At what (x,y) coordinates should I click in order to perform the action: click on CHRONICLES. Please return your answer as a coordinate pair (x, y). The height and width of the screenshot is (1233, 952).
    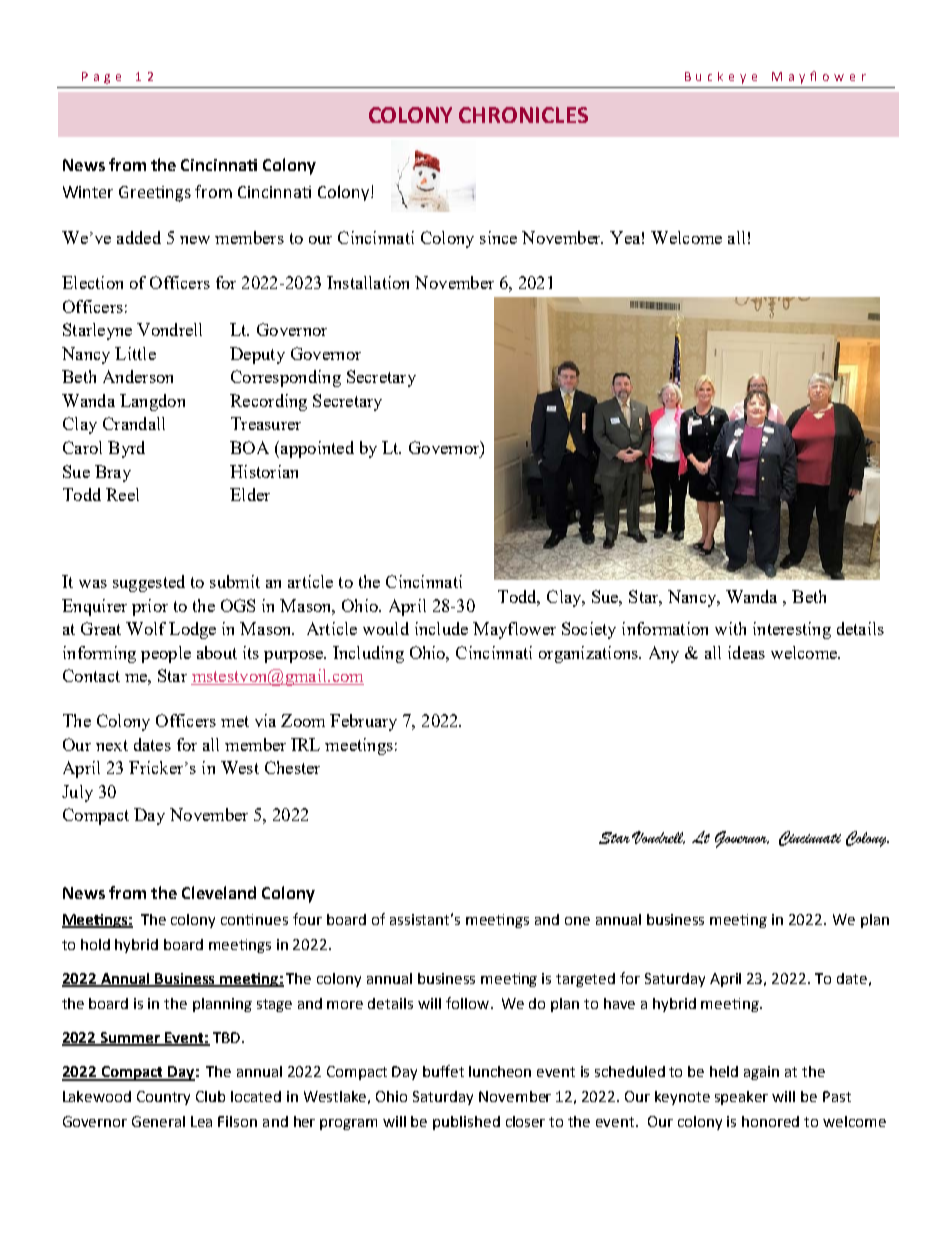
    Looking at the image, I should click on (523, 115).
